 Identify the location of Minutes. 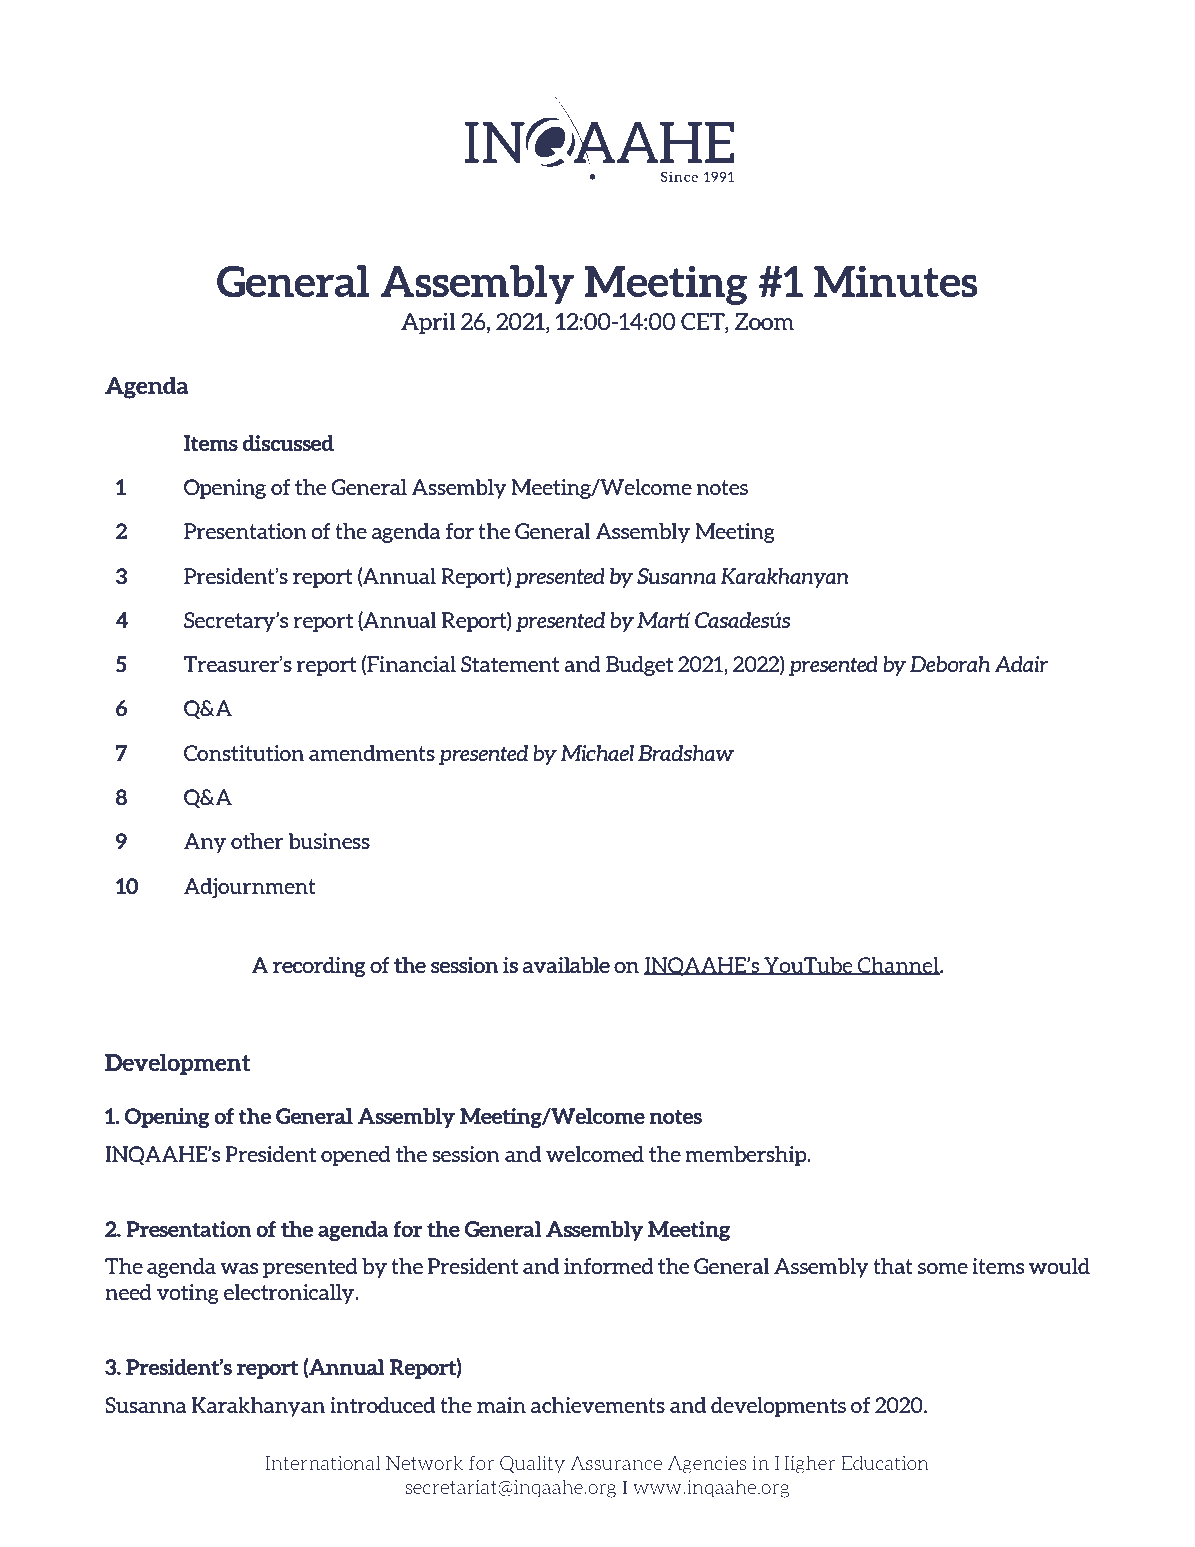
(896, 281).
